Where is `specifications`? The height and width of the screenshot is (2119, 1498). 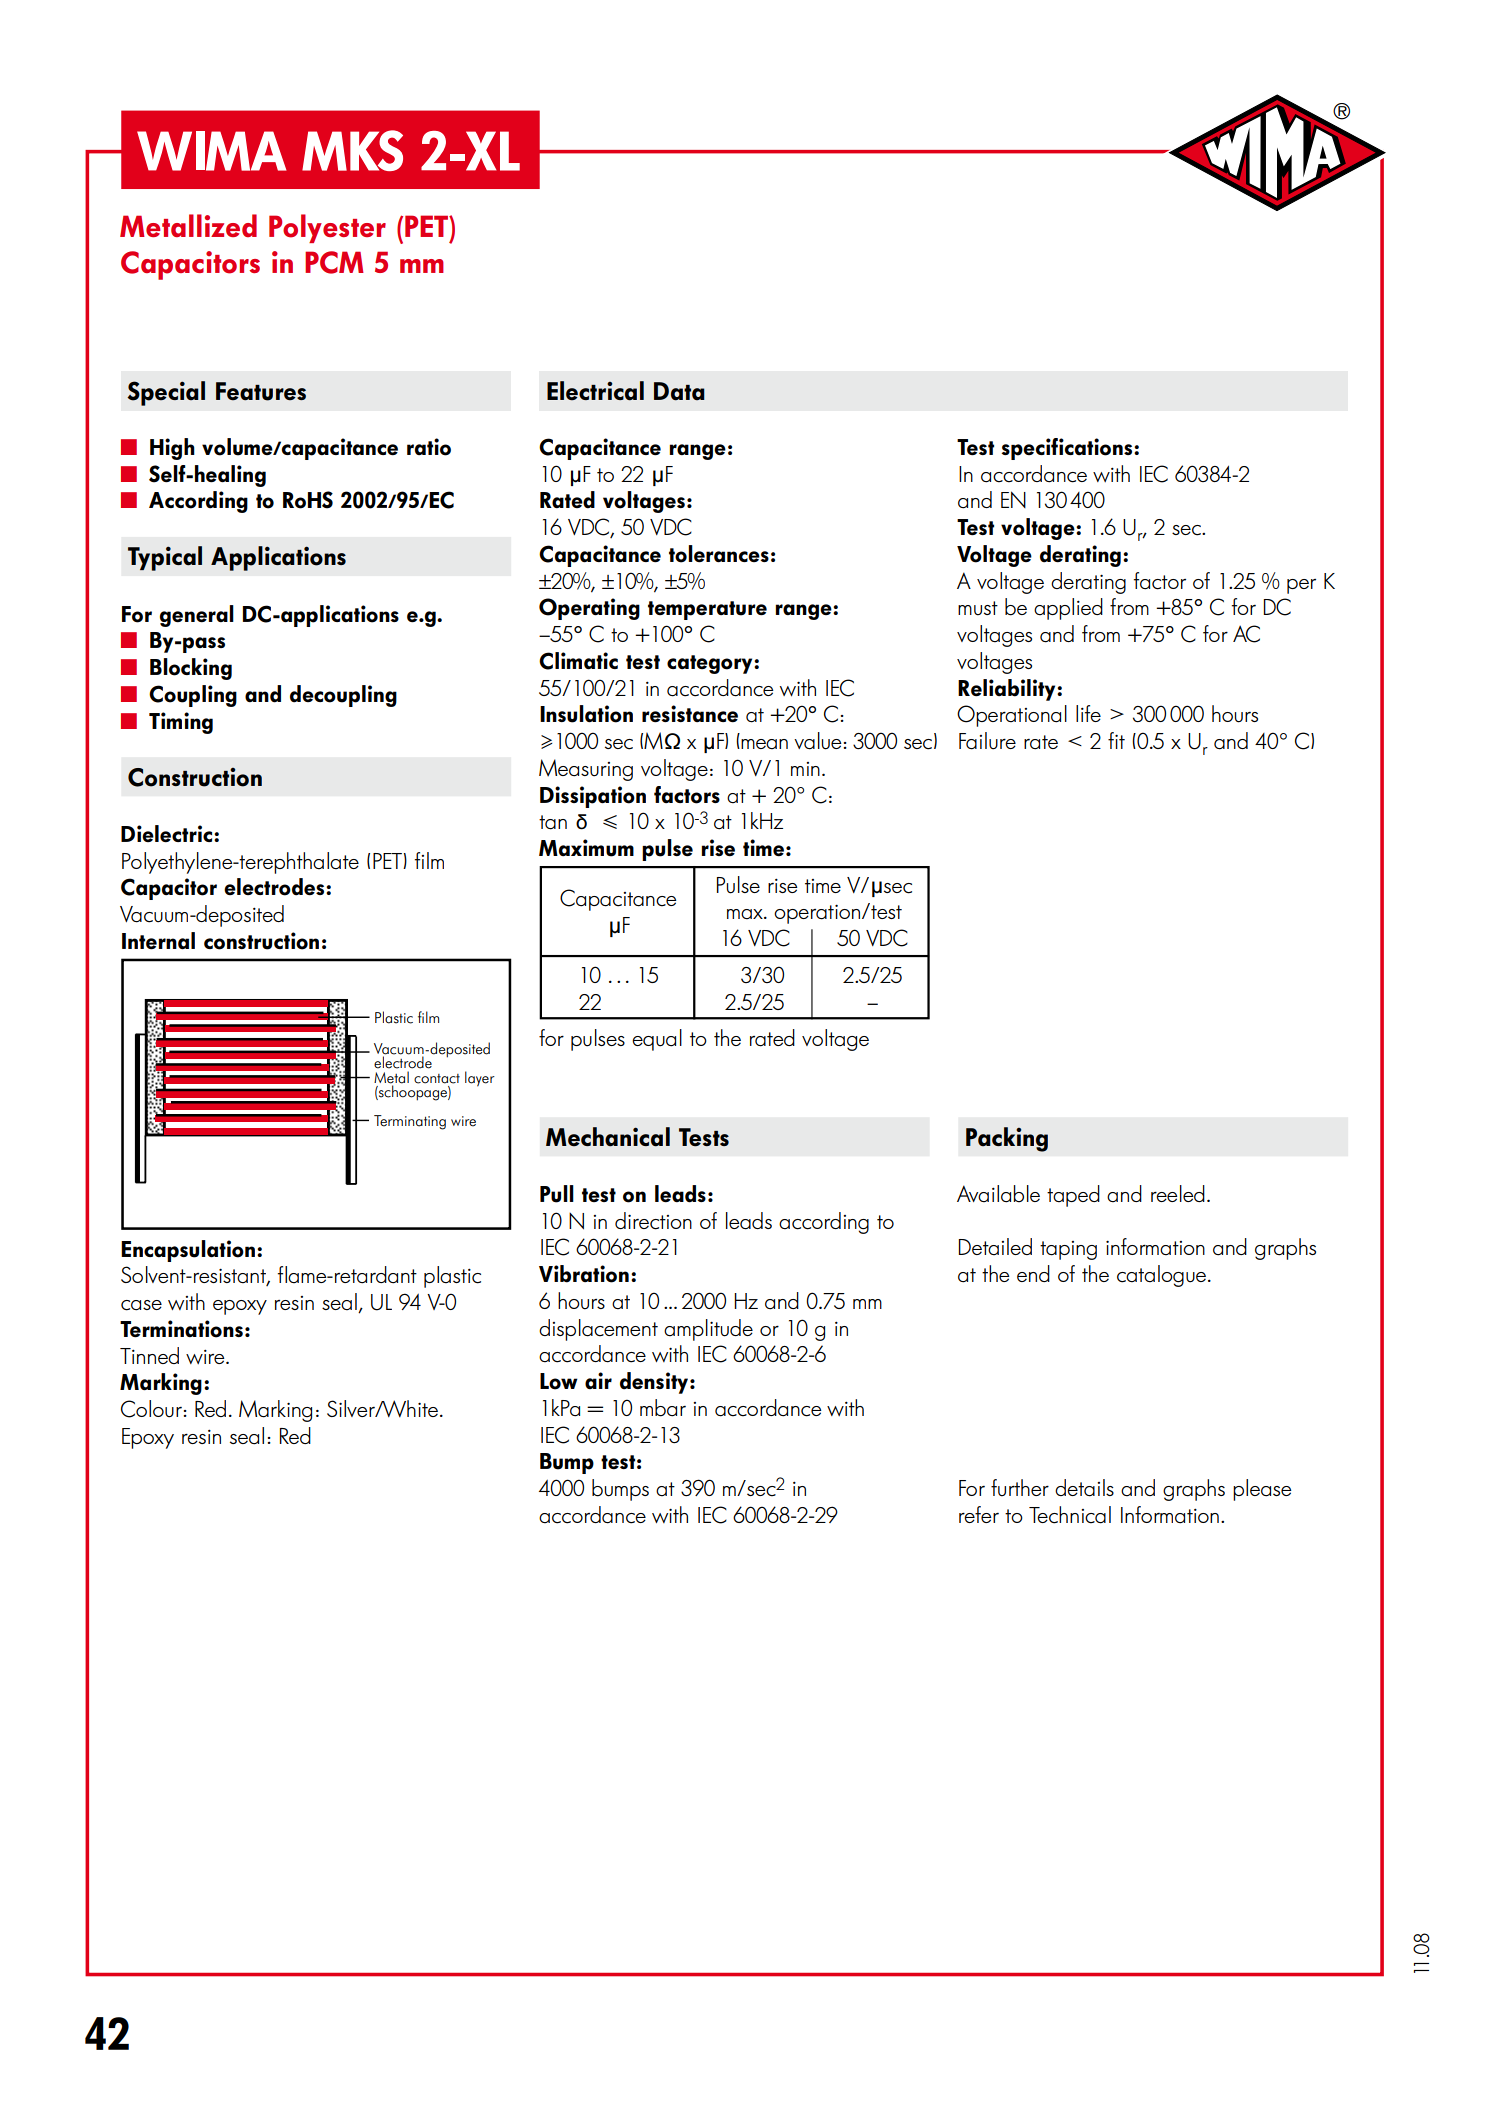 specifications is located at coordinates (1068, 449).
